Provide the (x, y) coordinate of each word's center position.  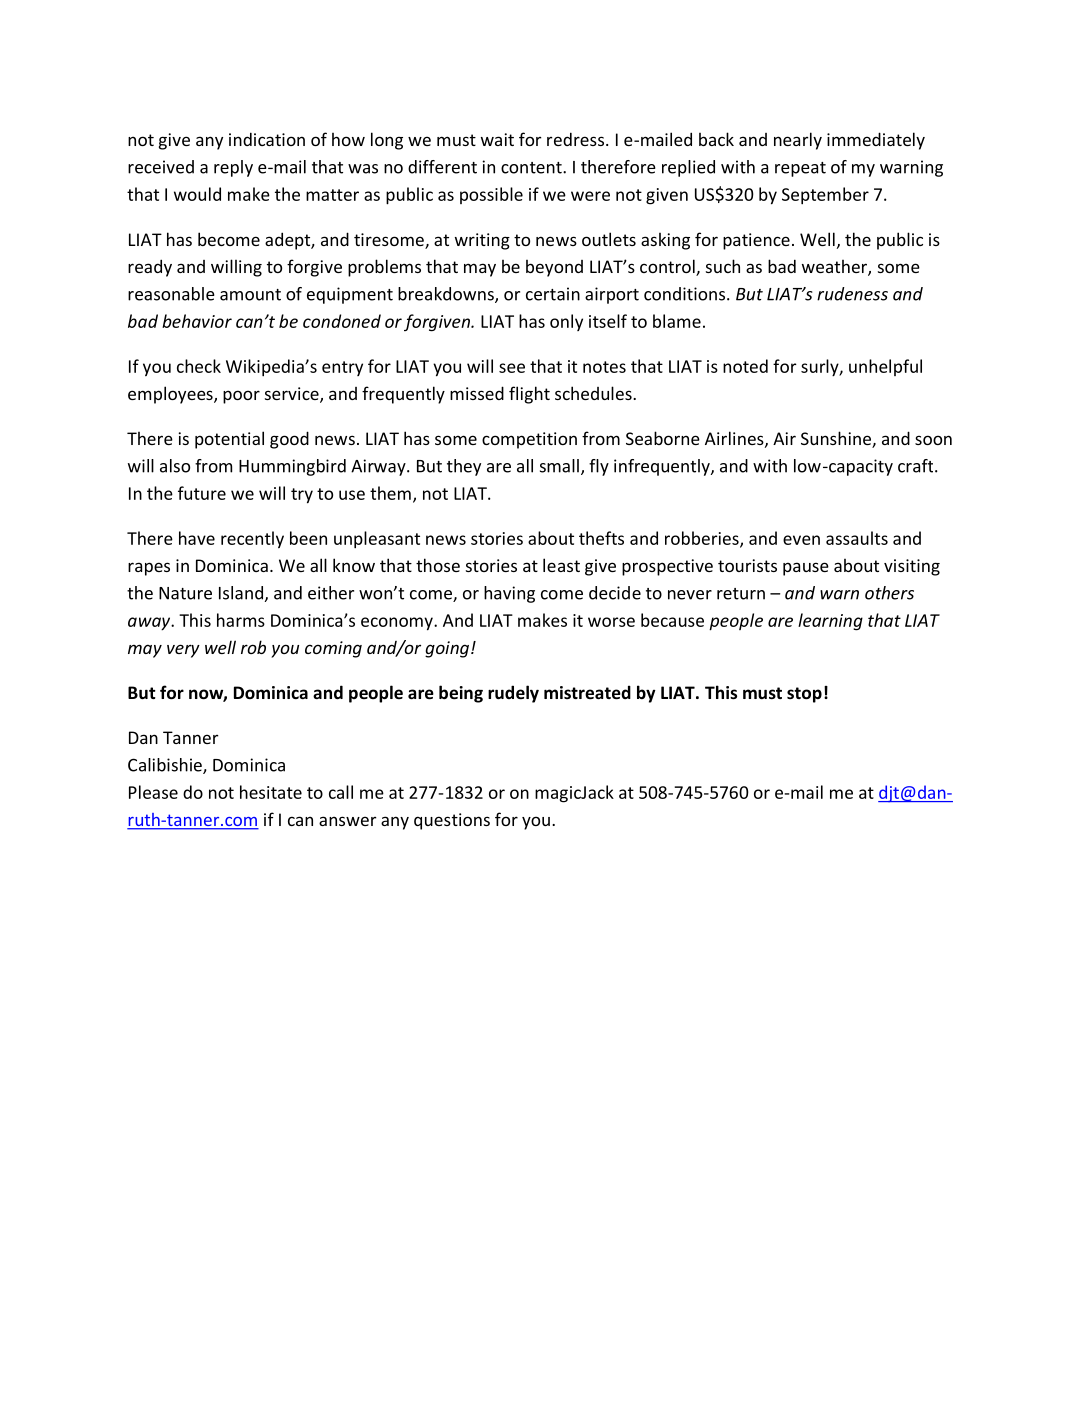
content (532, 168)
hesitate (271, 792)
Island (241, 593)
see (512, 368)
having (509, 594)
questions (452, 821)
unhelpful (885, 367)
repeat (800, 169)
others (889, 593)
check (199, 366)
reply (233, 168)
